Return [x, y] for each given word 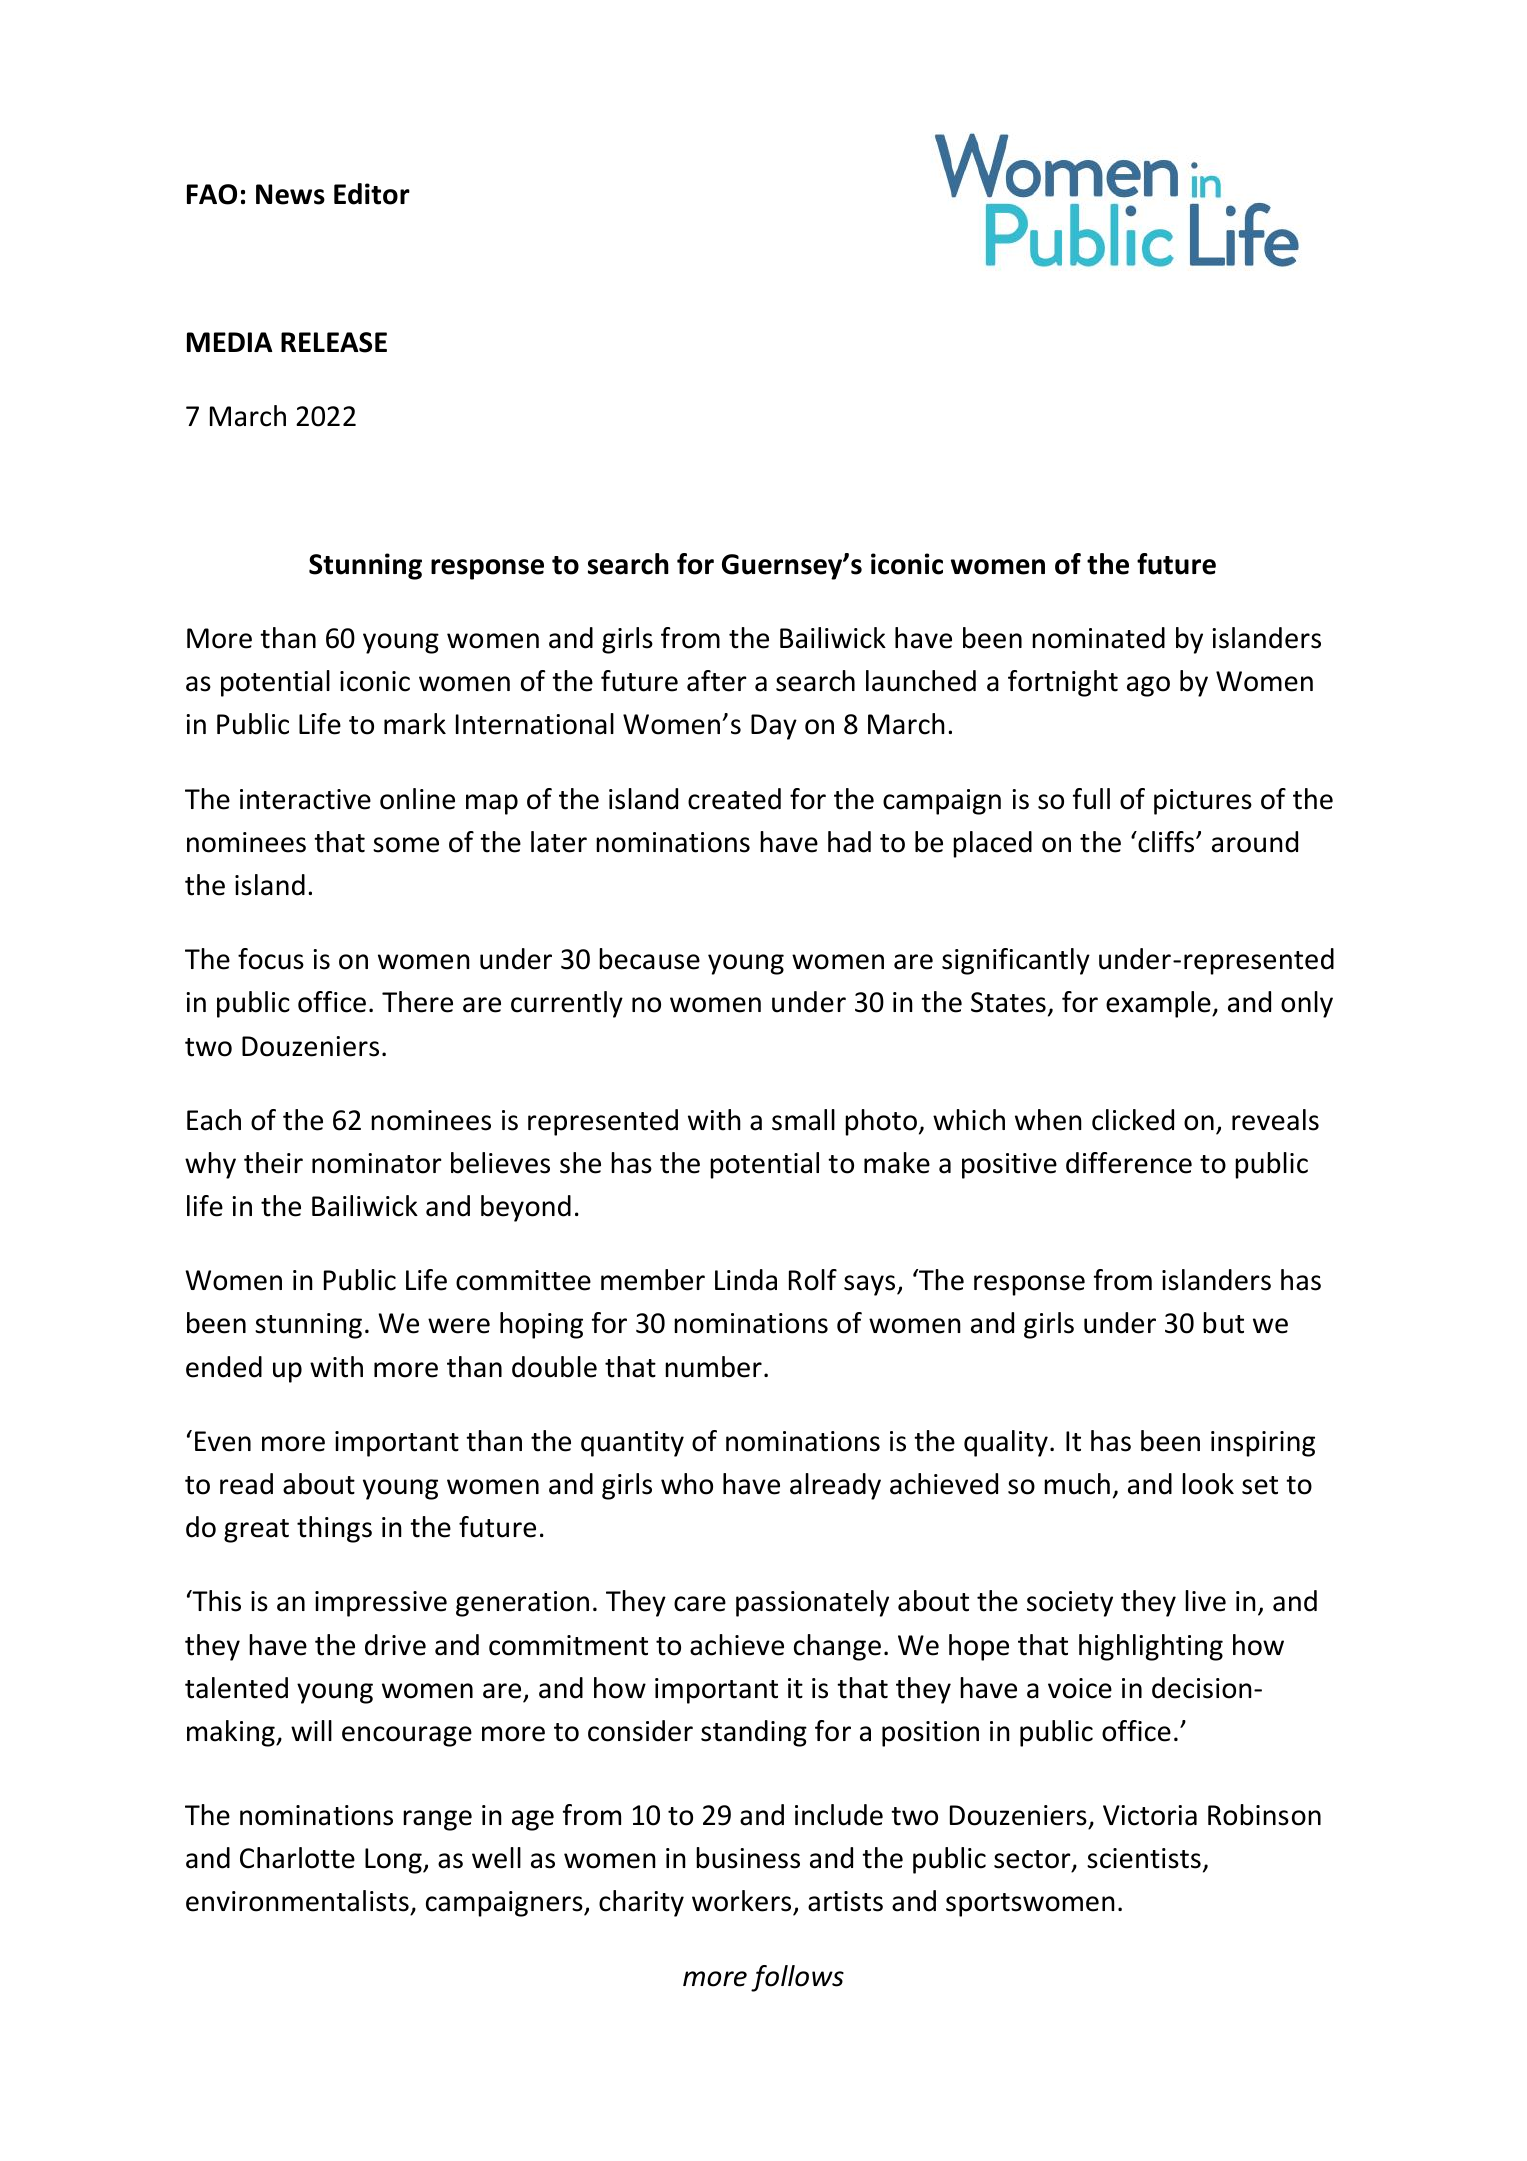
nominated [1098, 638]
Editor [372, 194]
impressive [381, 1604]
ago [1148, 686]
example [1159, 1004]
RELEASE [334, 342]
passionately [812, 1603]
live [1205, 1601]
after [717, 681]
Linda [746, 1280]
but [1223, 1323]
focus [271, 959]
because [649, 959]
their [273, 1163]
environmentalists [298, 1902]
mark [415, 724]
